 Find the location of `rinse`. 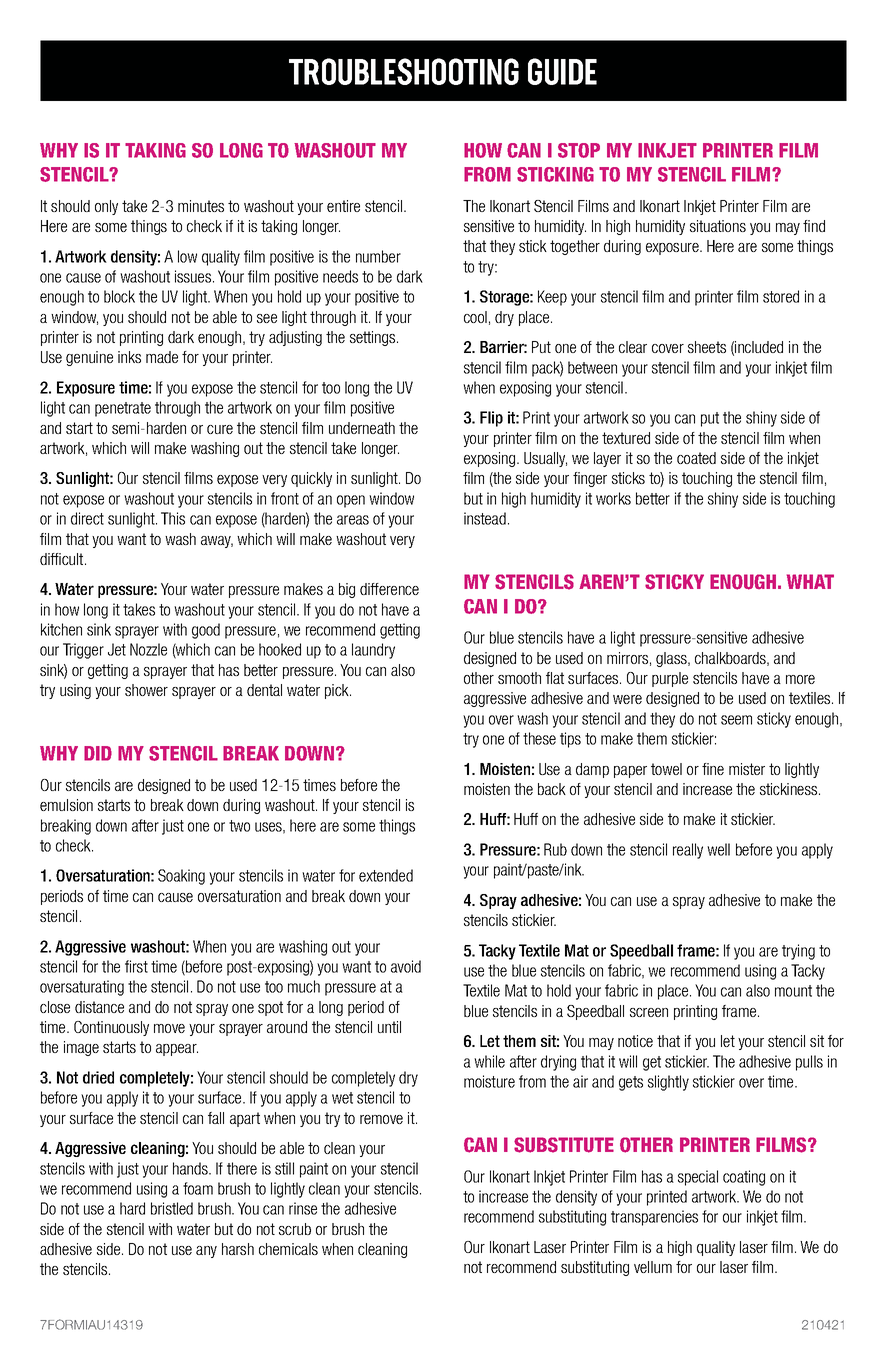

rinse is located at coordinates (303, 1208).
